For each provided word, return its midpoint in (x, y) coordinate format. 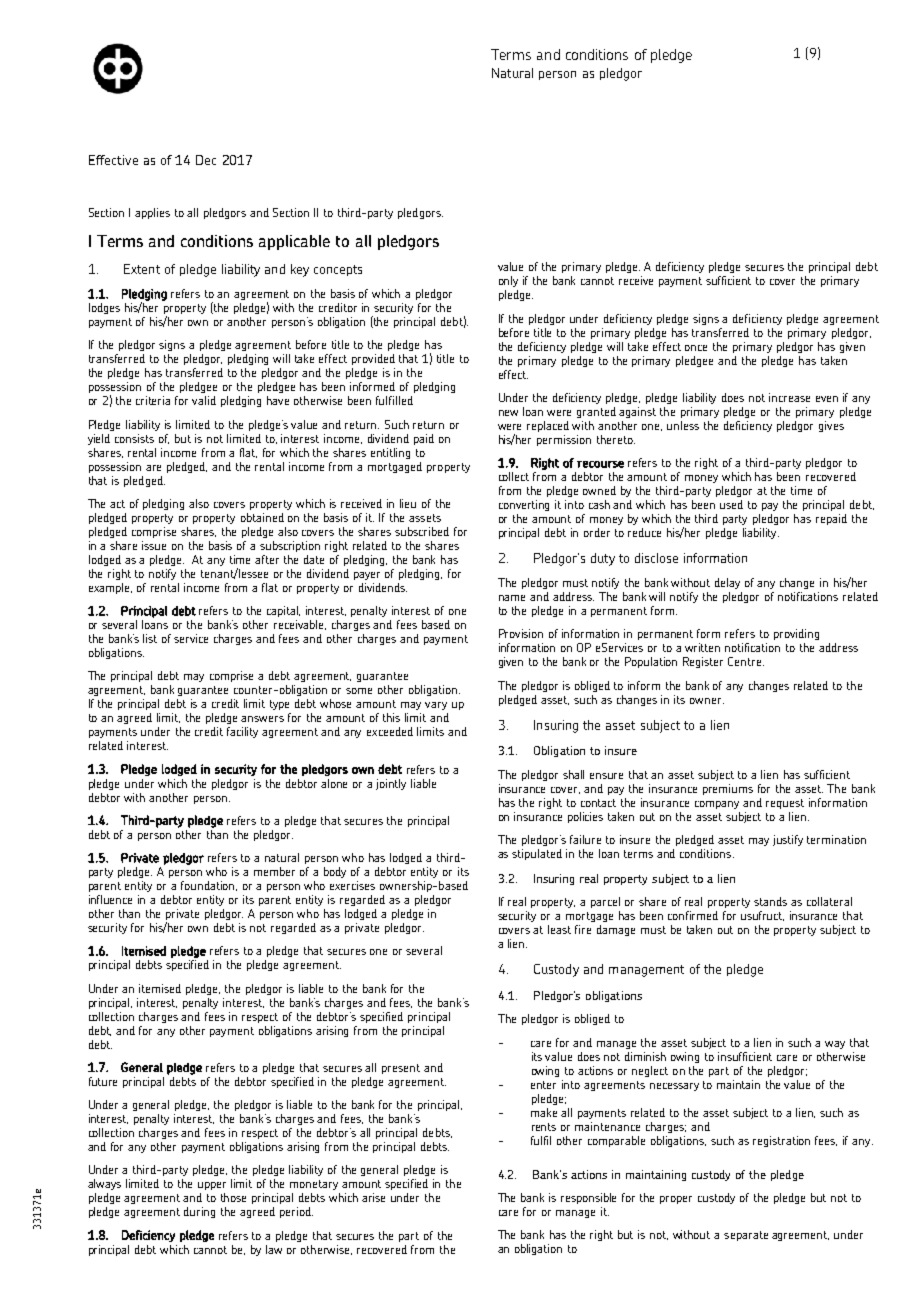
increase (789, 397)
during (199, 1212)
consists (134, 438)
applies (152, 213)
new (508, 413)
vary (436, 706)
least (559, 929)
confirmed (693, 915)
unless (683, 425)
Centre (746, 661)
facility (242, 732)
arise (373, 1197)
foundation (209, 886)
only (508, 281)
